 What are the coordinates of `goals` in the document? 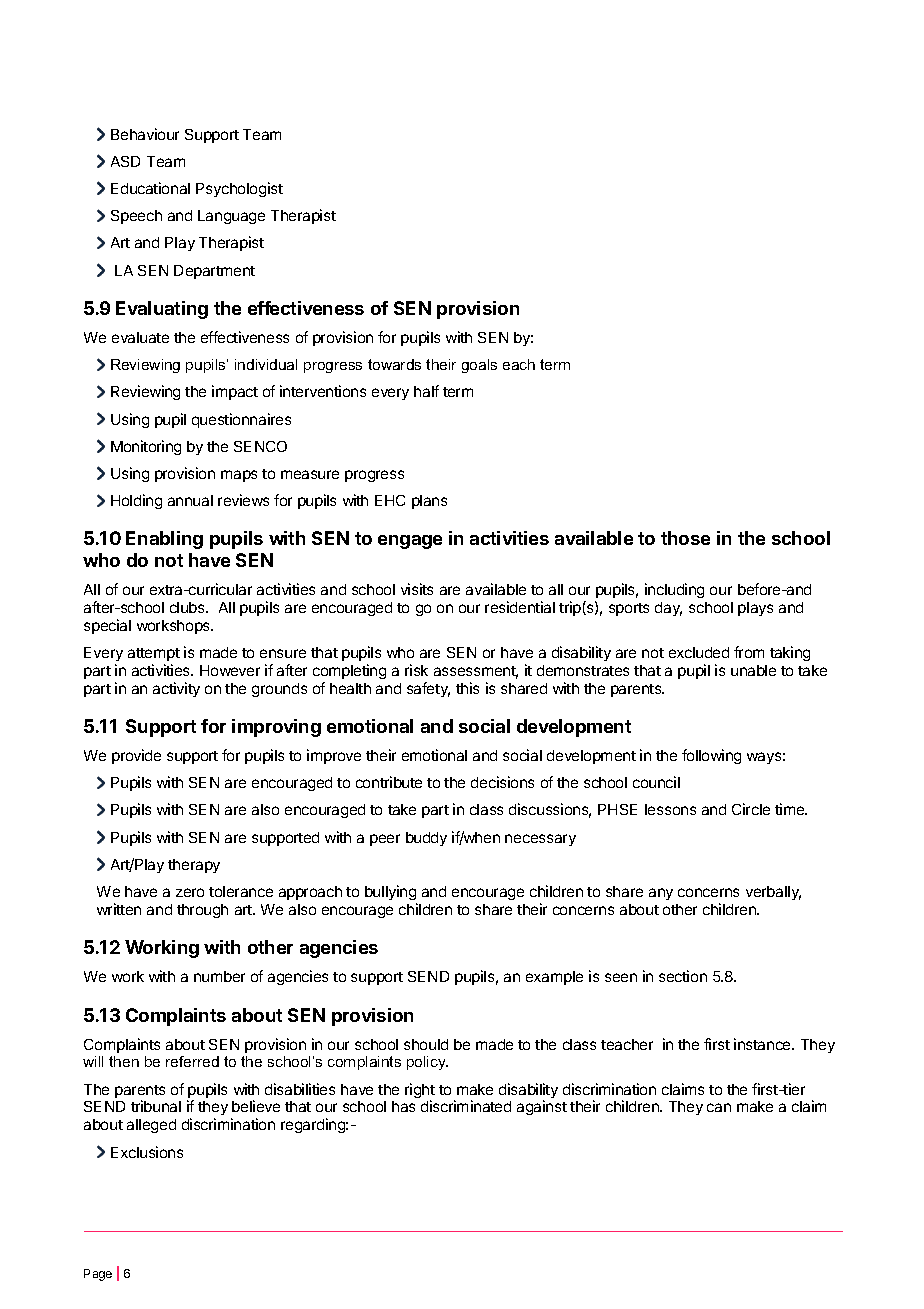 It's located at (479, 366).
